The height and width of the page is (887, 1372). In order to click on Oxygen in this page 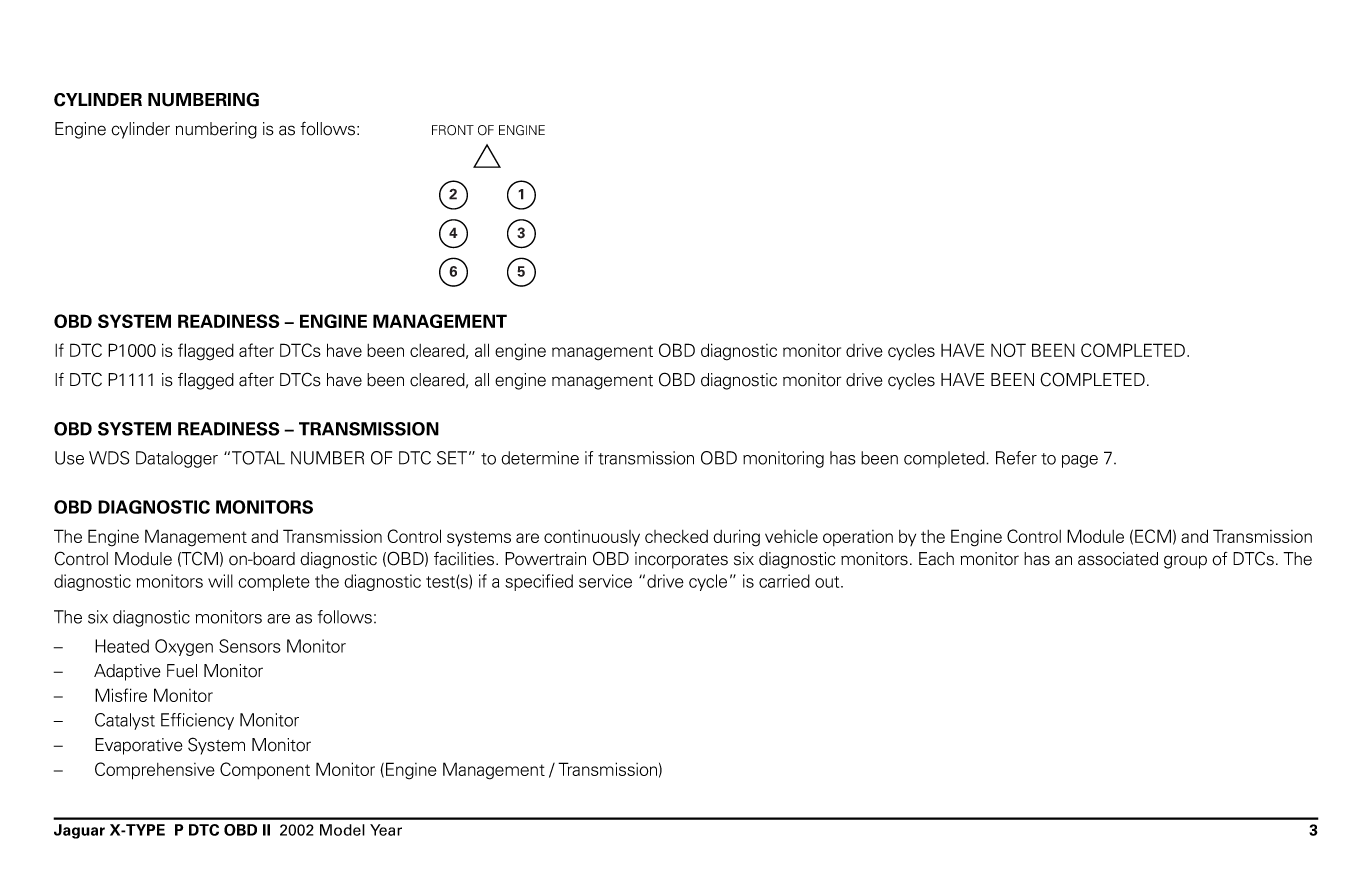, I will do `click(184, 647)`.
